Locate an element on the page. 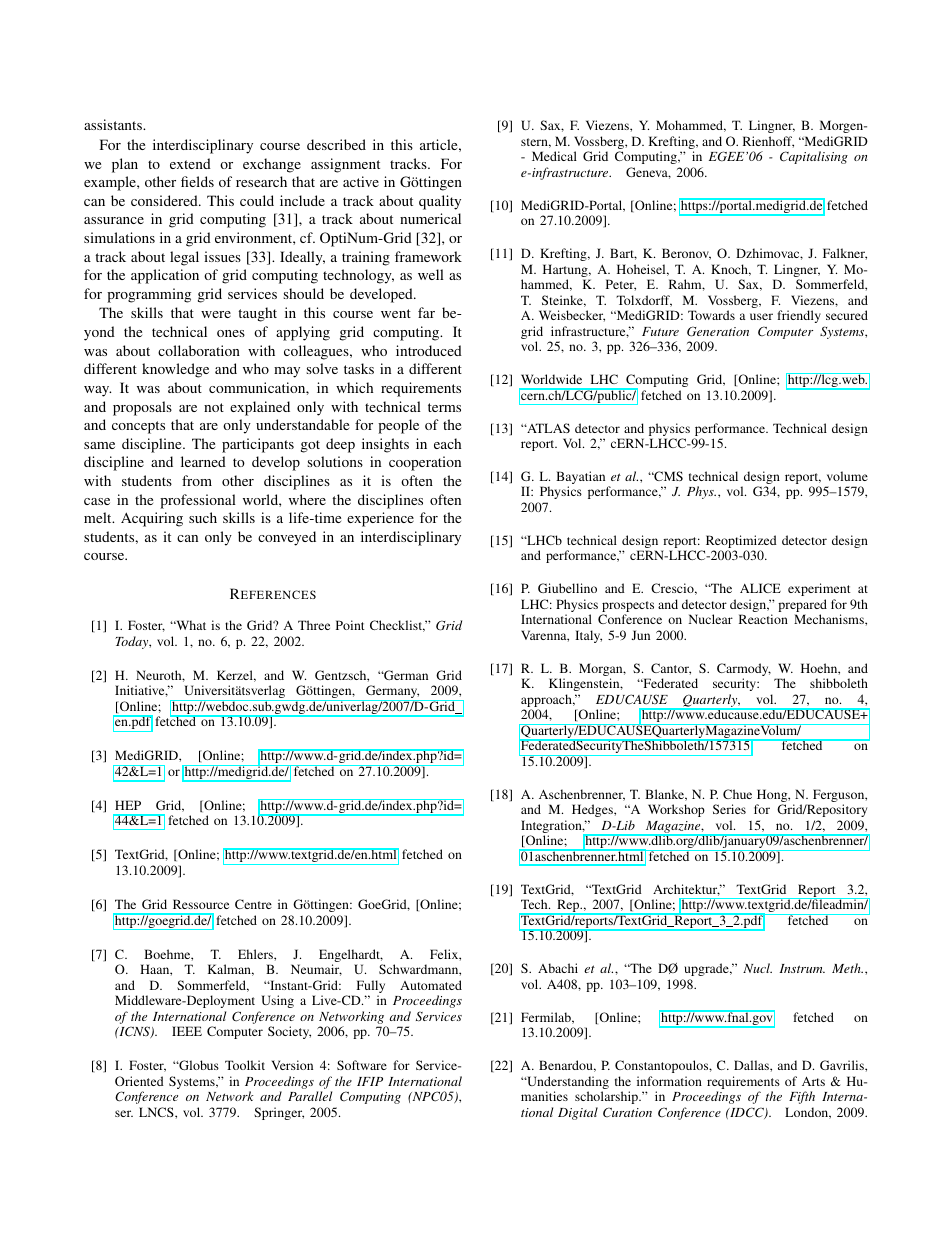 The width and height of the page is (952, 1233). Capitalising is located at coordinates (814, 157).
